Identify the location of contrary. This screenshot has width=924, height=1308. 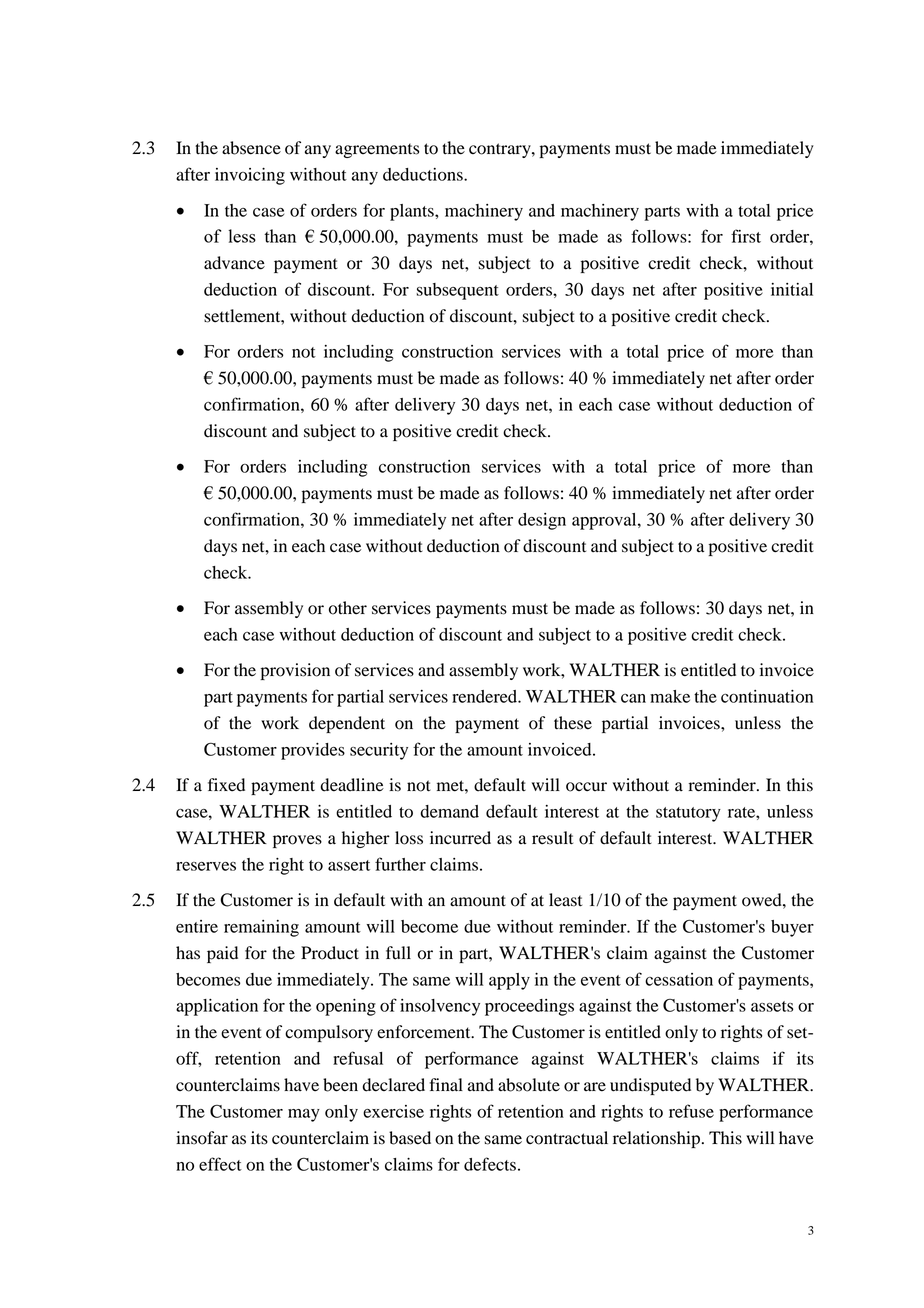
(501, 150).
